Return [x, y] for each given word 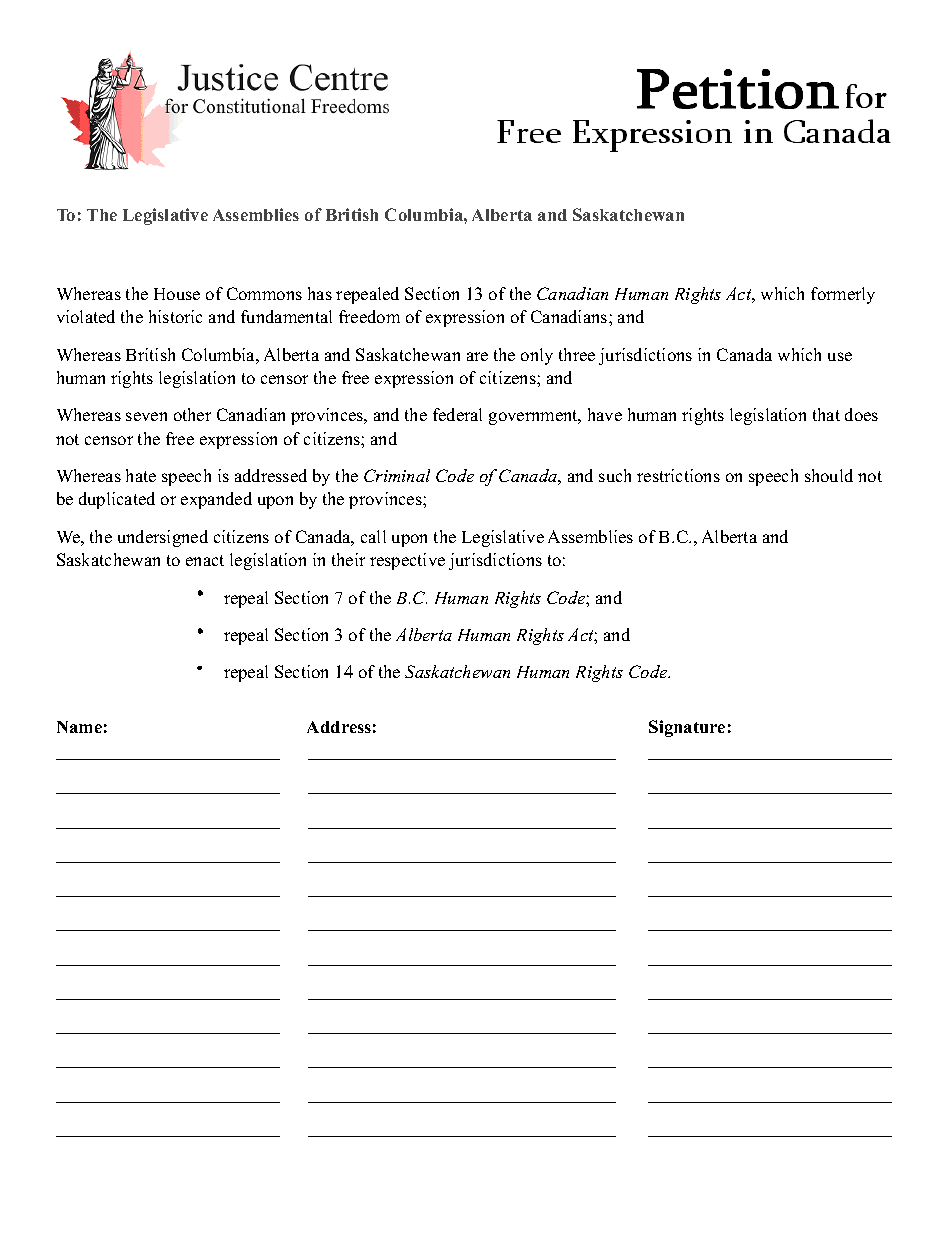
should [829, 475]
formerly [843, 295]
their [348, 559]
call [373, 536]
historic [175, 316]
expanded [216, 500]
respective [407, 561]
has [320, 293]
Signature [687, 728]
